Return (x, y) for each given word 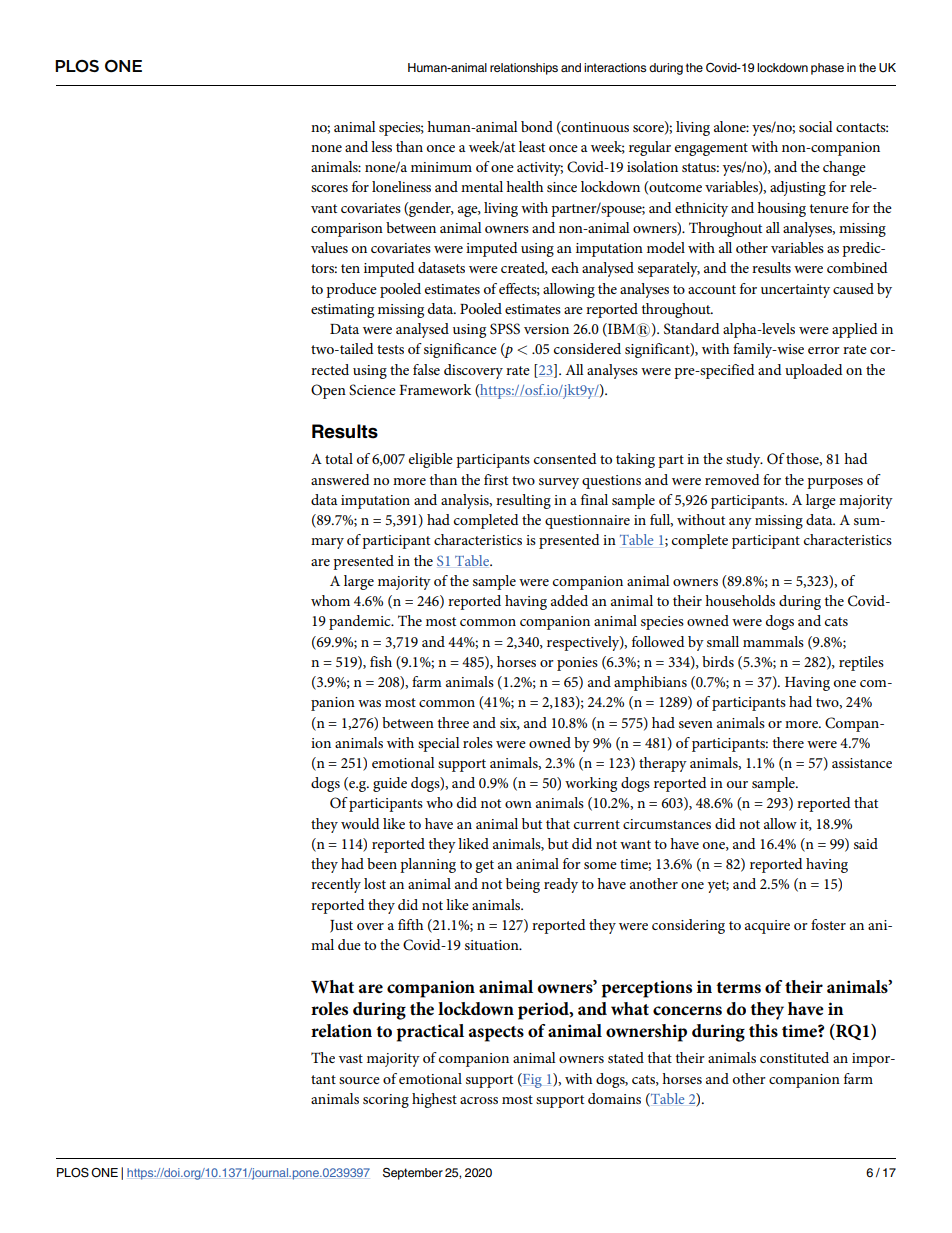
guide (390, 784)
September (413, 1174)
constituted (794, 1057)
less (381, 146)
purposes (835, 483)
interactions (615, 67)
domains (614, 1098)
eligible (431, 460)
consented (565, 458)
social (816, 126)
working (591, 784)
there (788, 742)
